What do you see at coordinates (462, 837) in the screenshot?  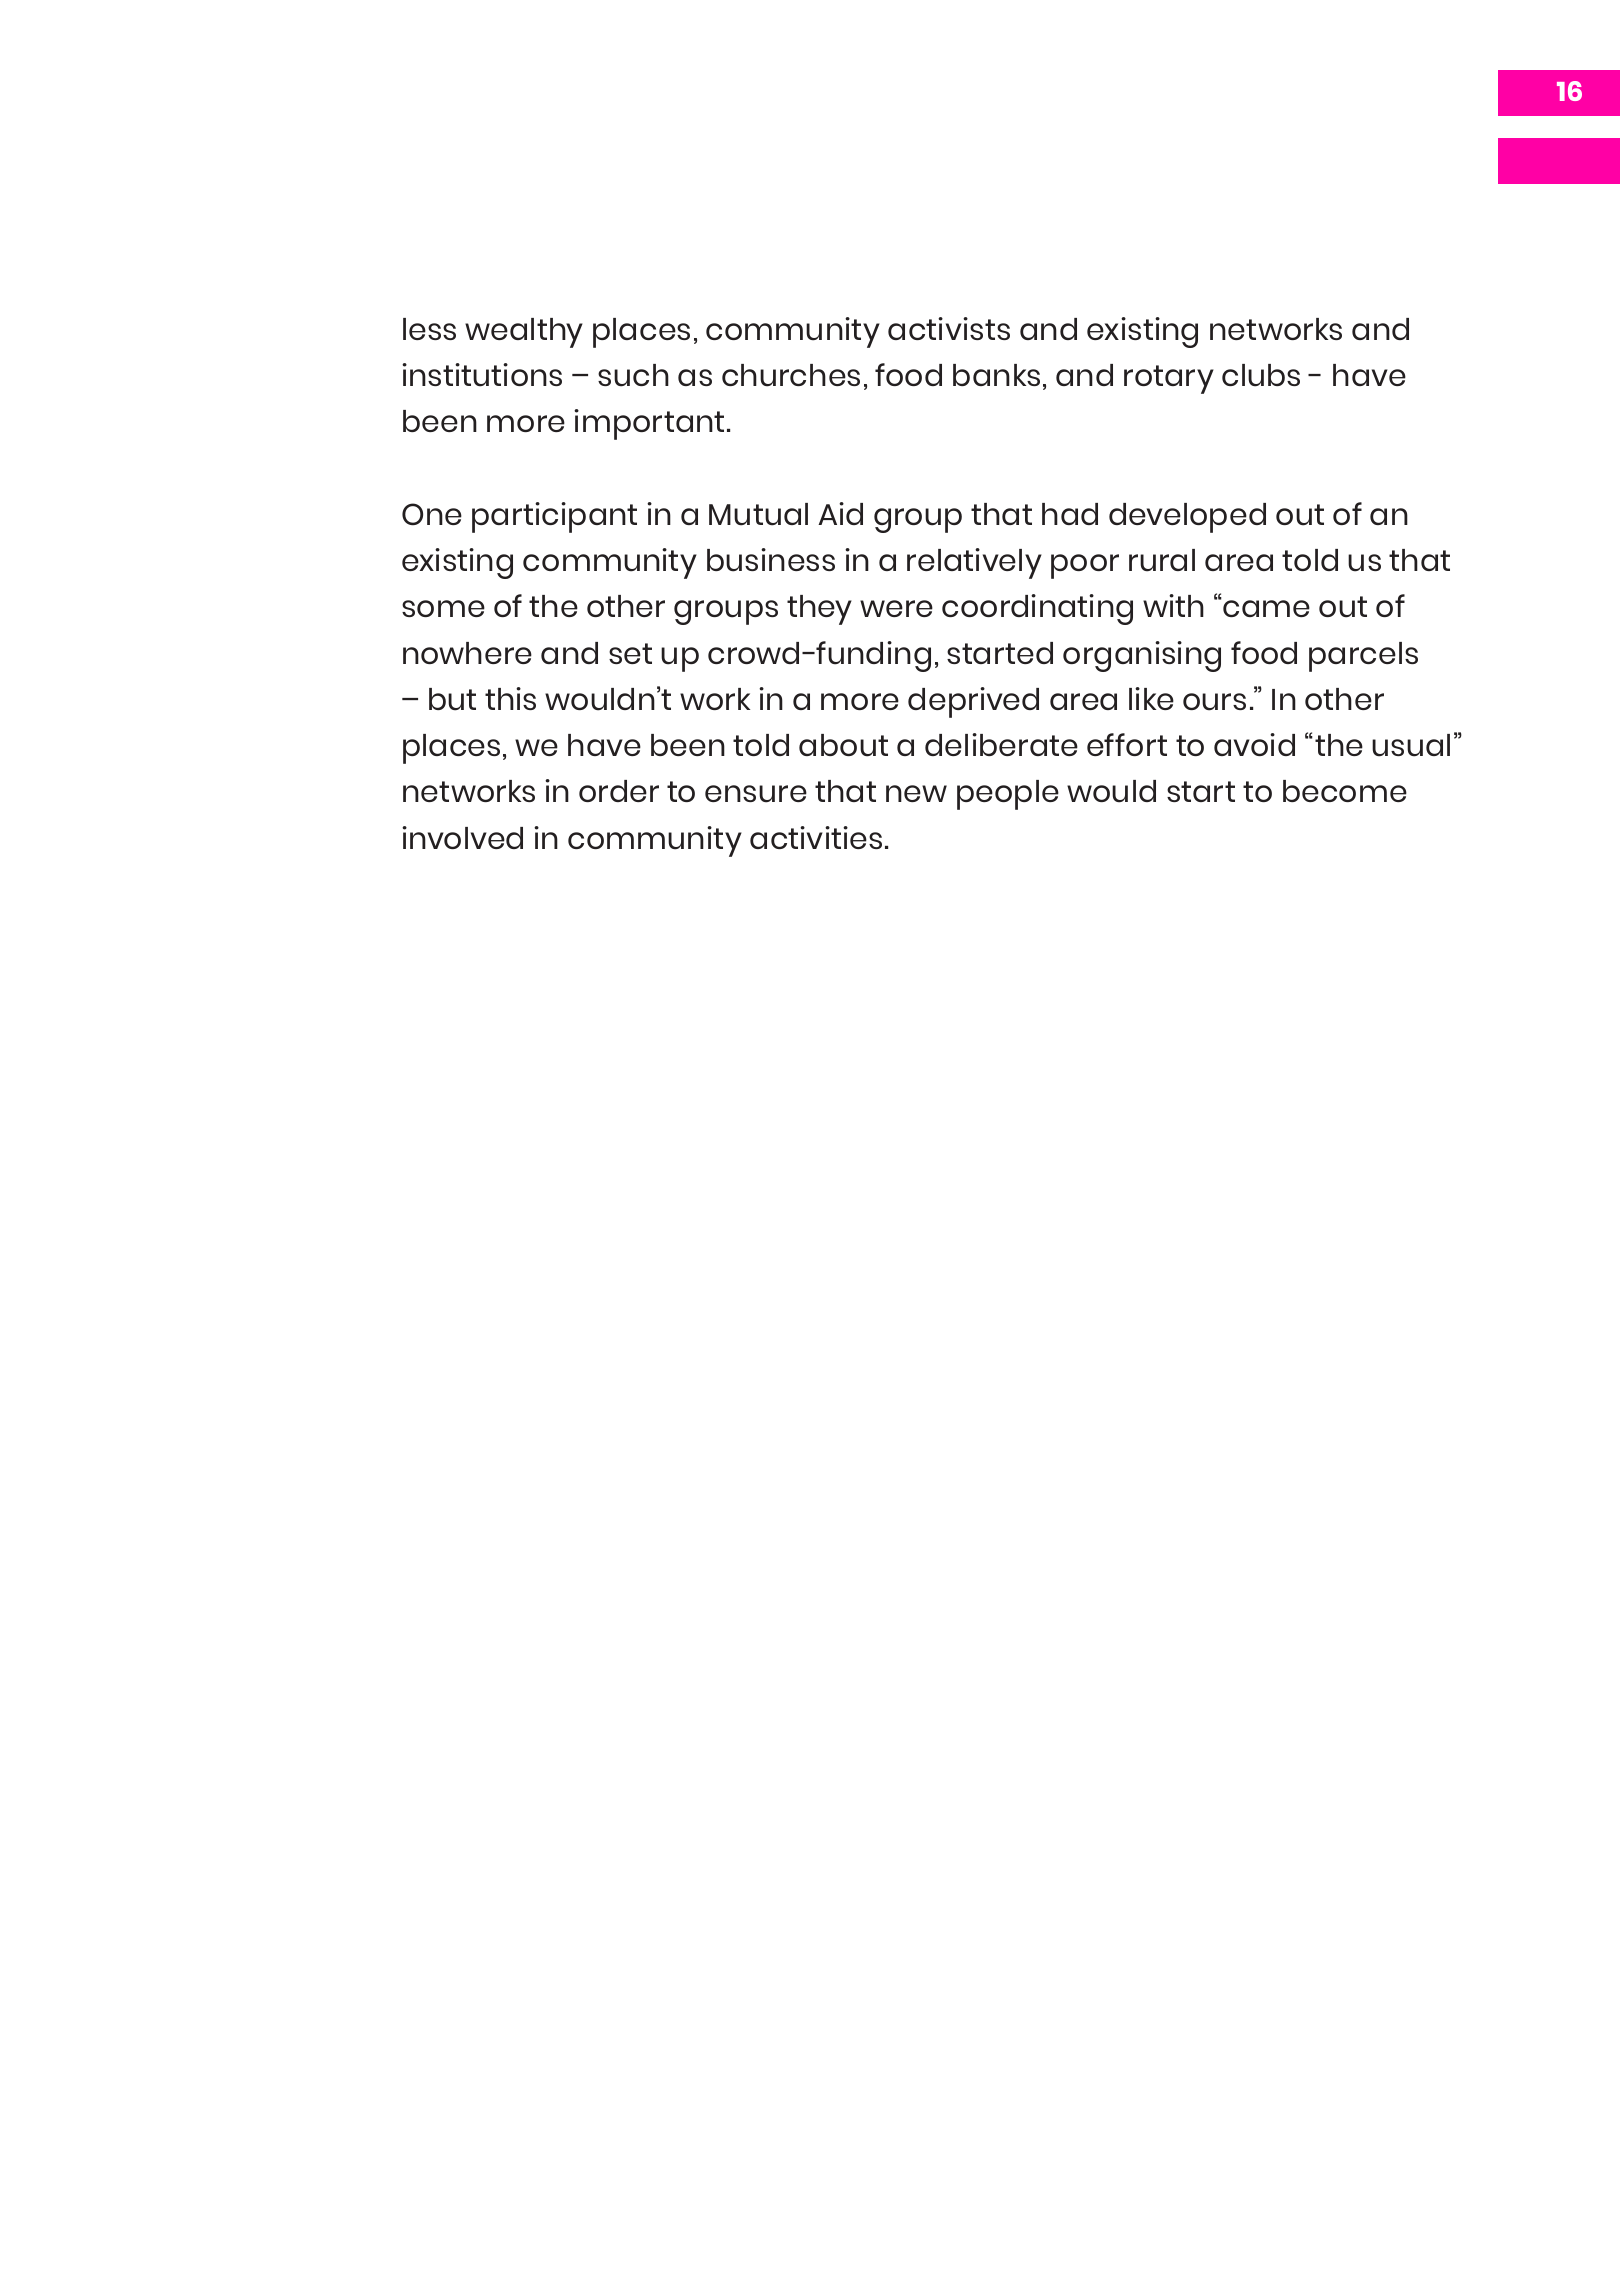 I see `involved` at bounding box center [462, 837].
